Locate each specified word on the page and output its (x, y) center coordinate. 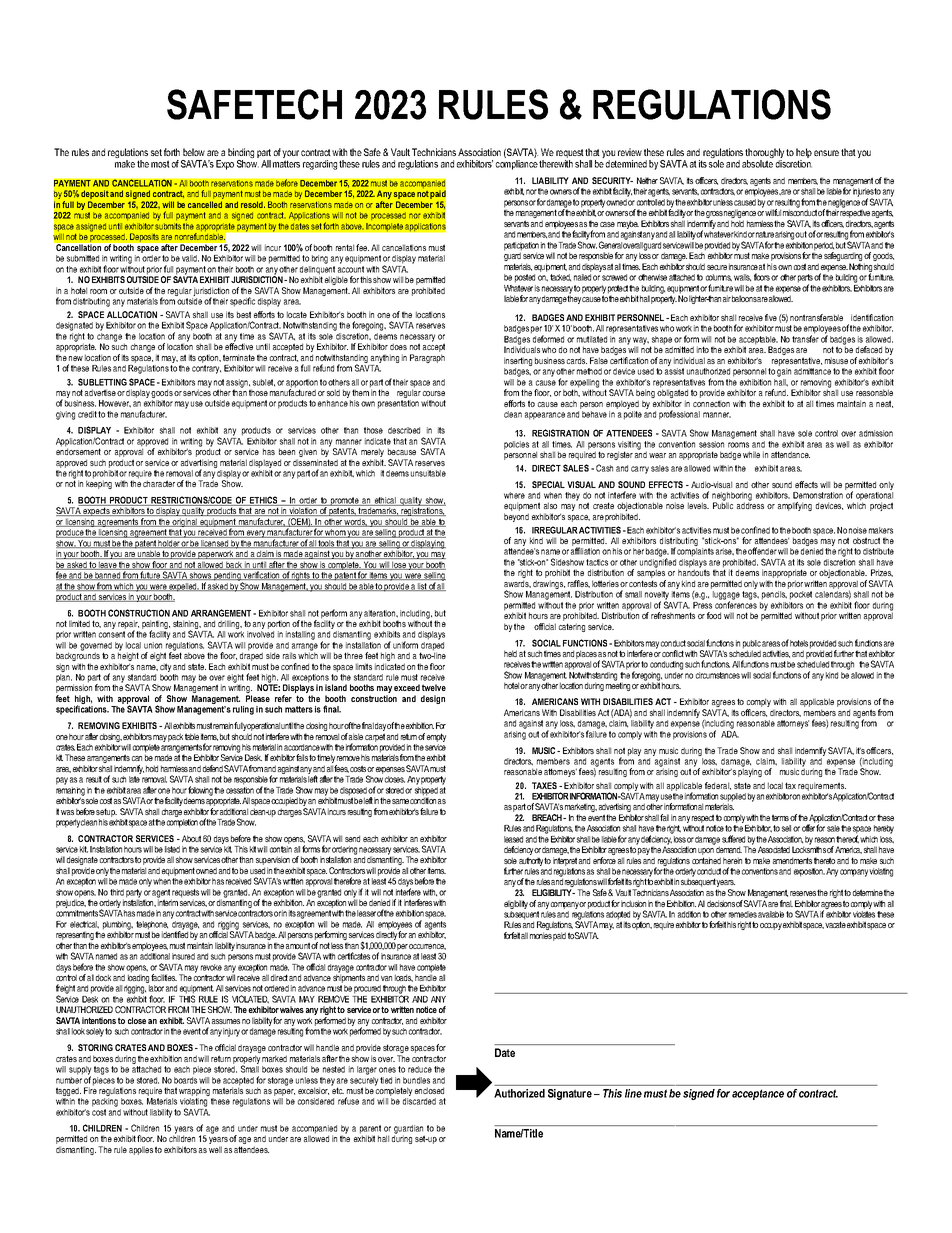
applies (141, 1150)
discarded (419, 1101)
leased (513, 839)
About (191, 838)
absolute (757, 164)
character (159, 483)
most (160, 164)
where (514, 495)
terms (780, 817)
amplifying (795, 506)
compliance (517, 165)
